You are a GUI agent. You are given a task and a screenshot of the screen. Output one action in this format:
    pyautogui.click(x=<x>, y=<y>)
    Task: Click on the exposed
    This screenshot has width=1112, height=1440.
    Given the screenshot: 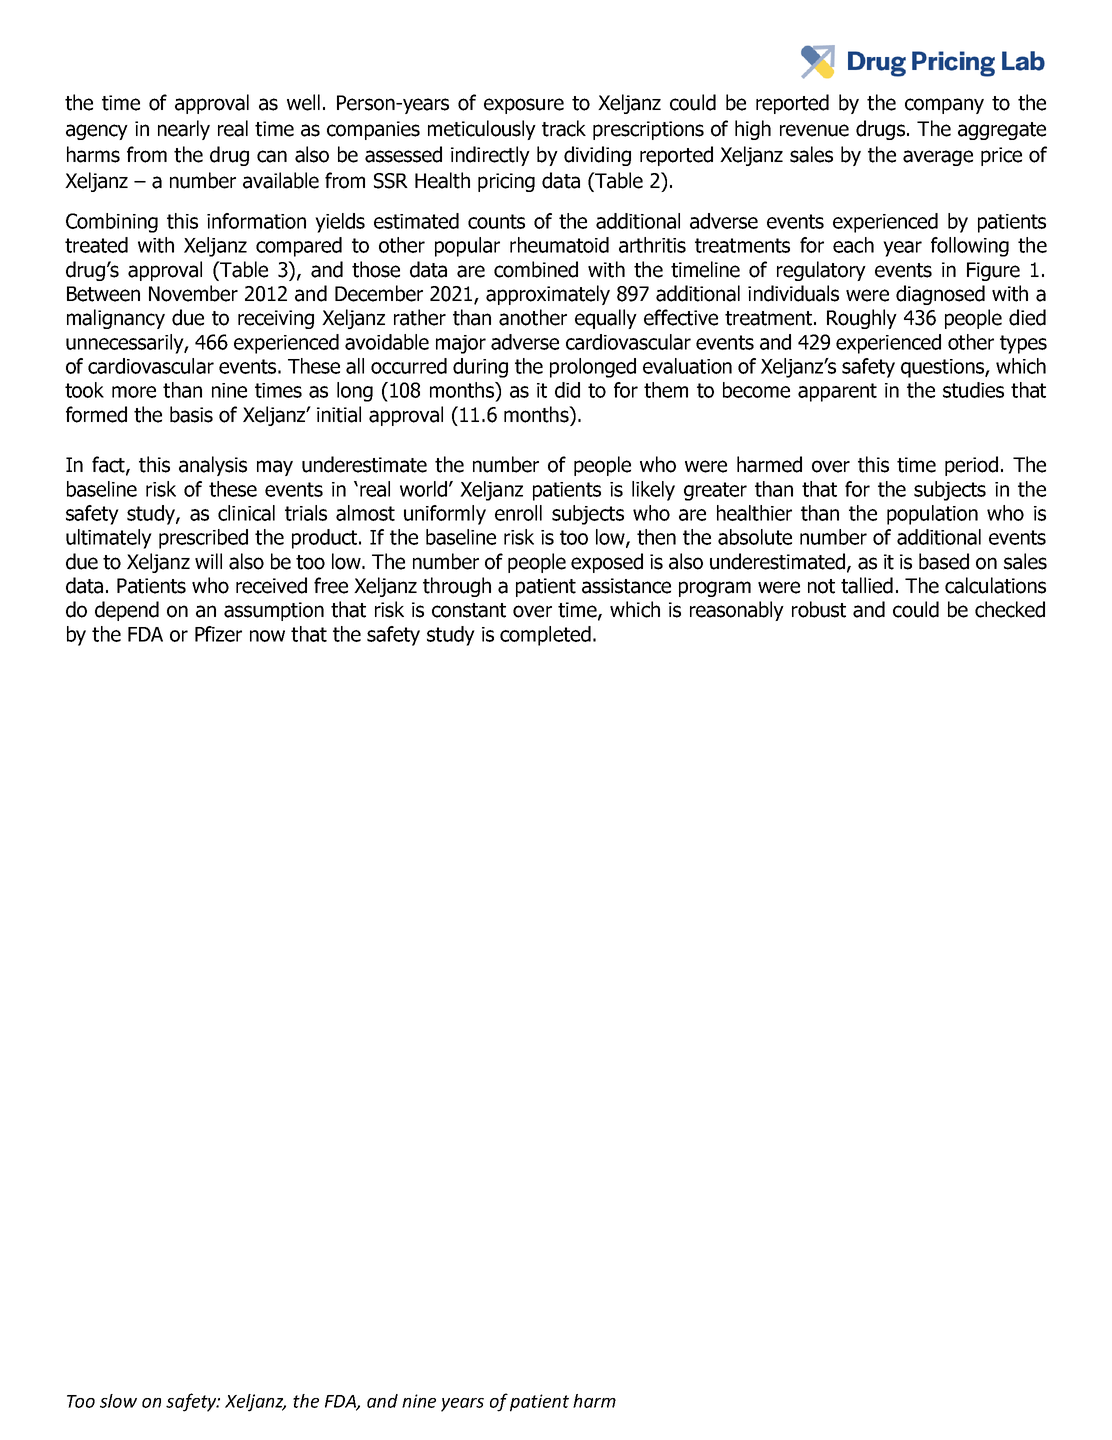 What is the action you would take?
    pyautogui.click(x=607, y=563)
